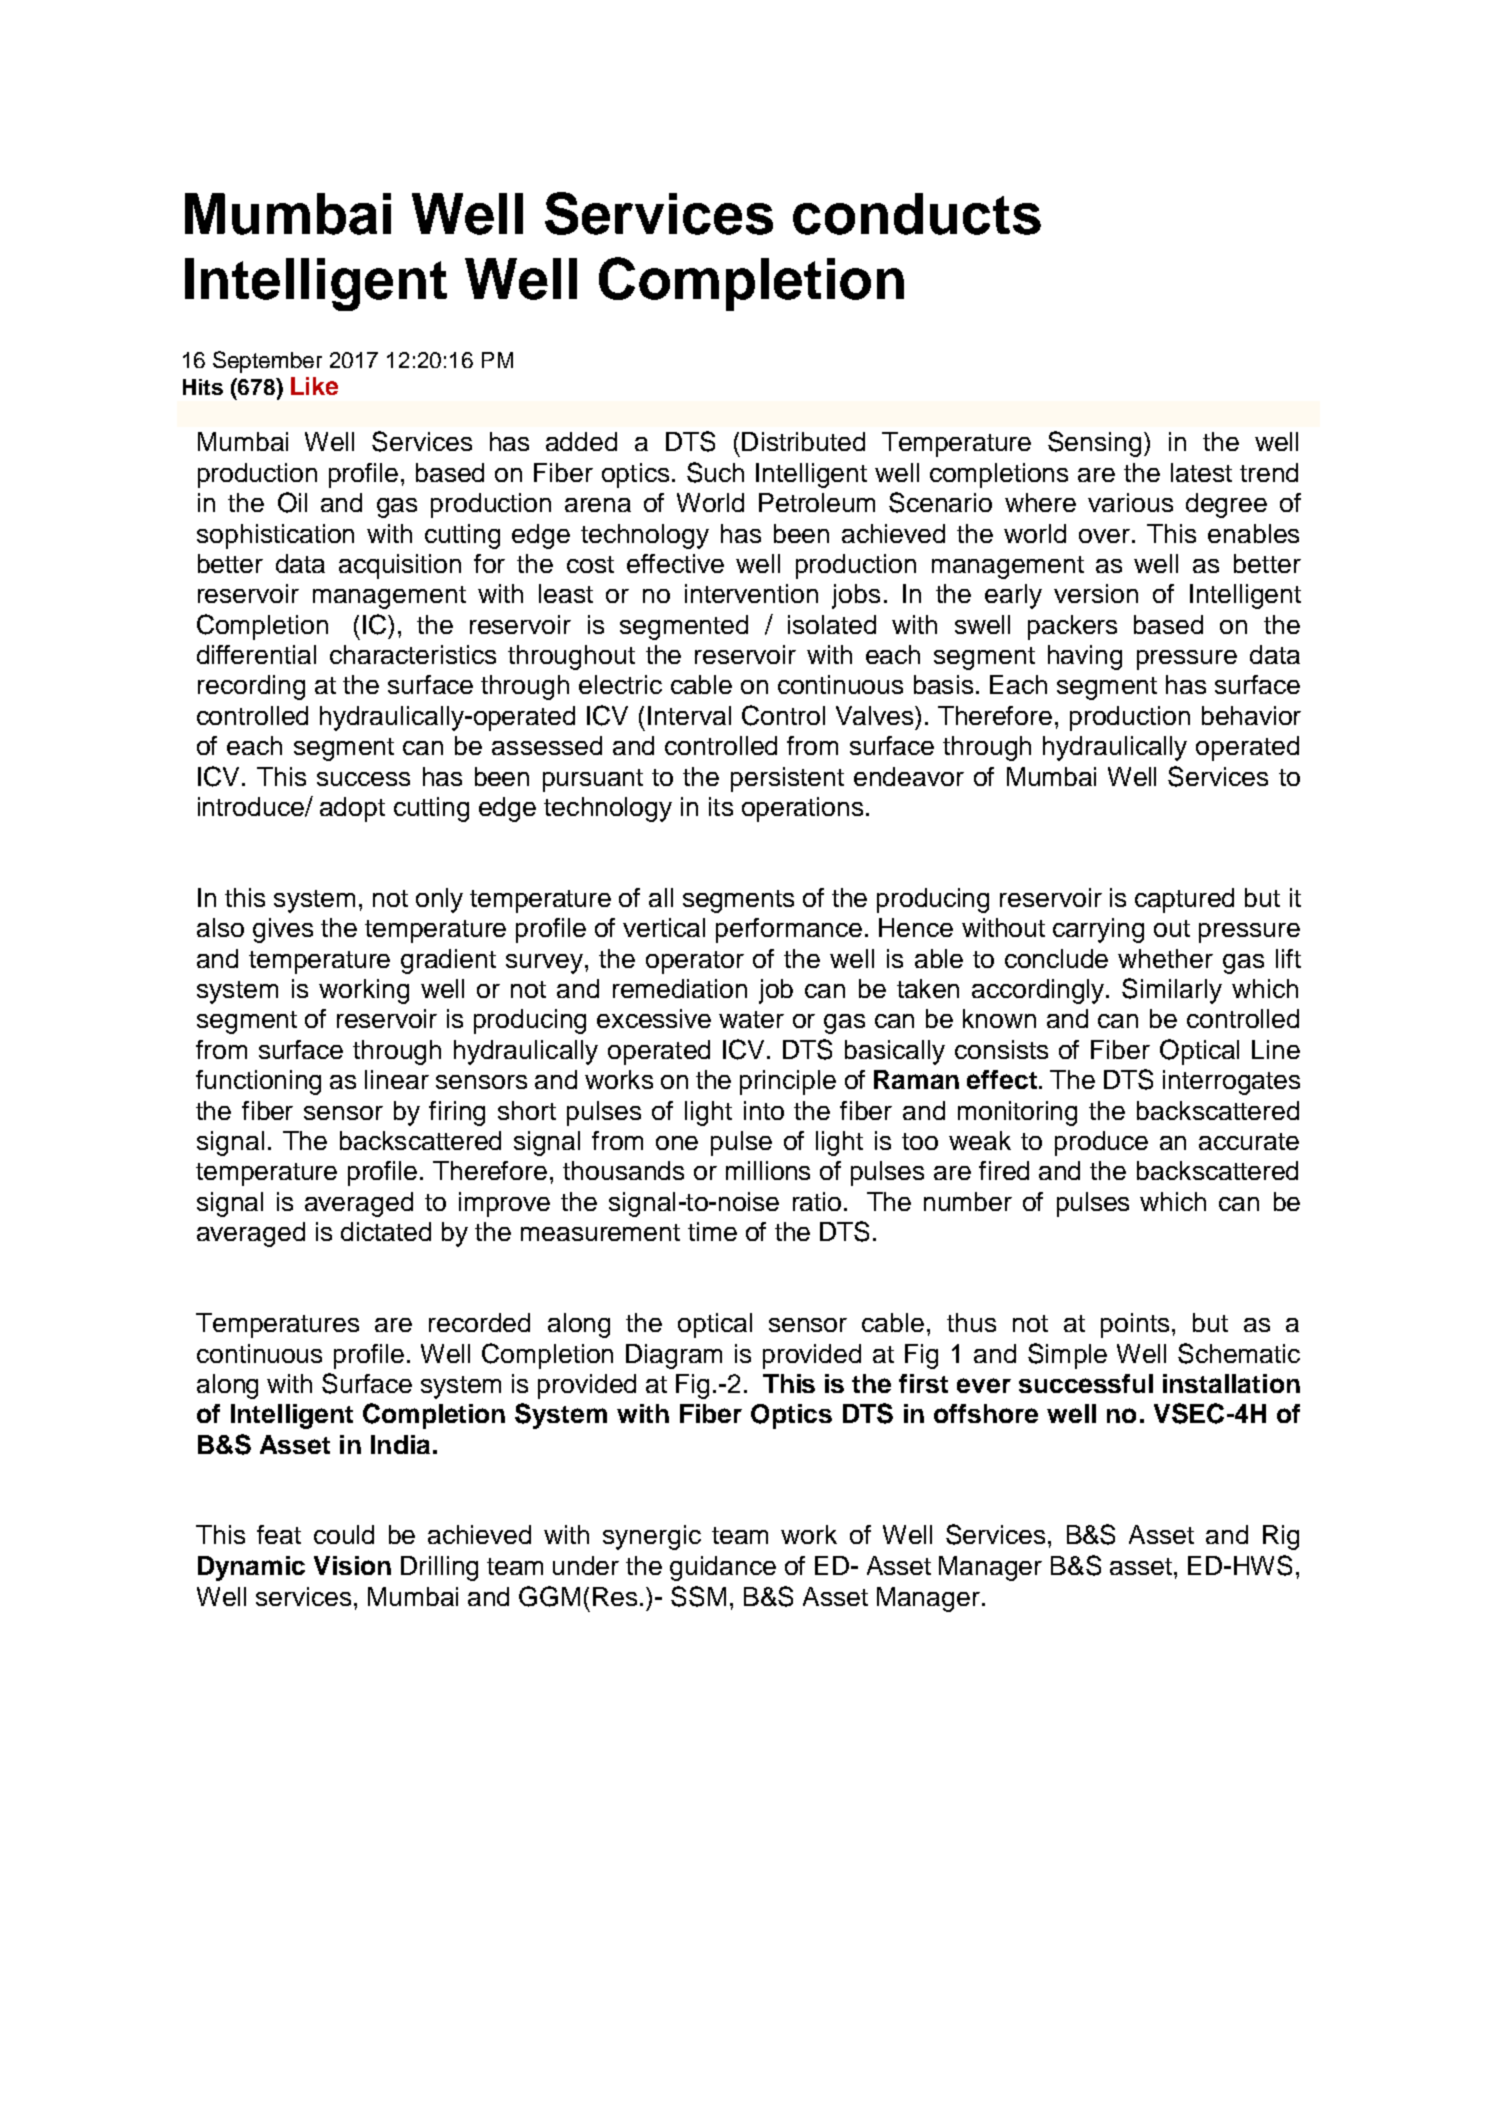 This screenshot has width=1497, height=2117. What do you see at coordinates (917, 214) in the screenshot?
I see `conducts` at bounding box center [917, 214].
